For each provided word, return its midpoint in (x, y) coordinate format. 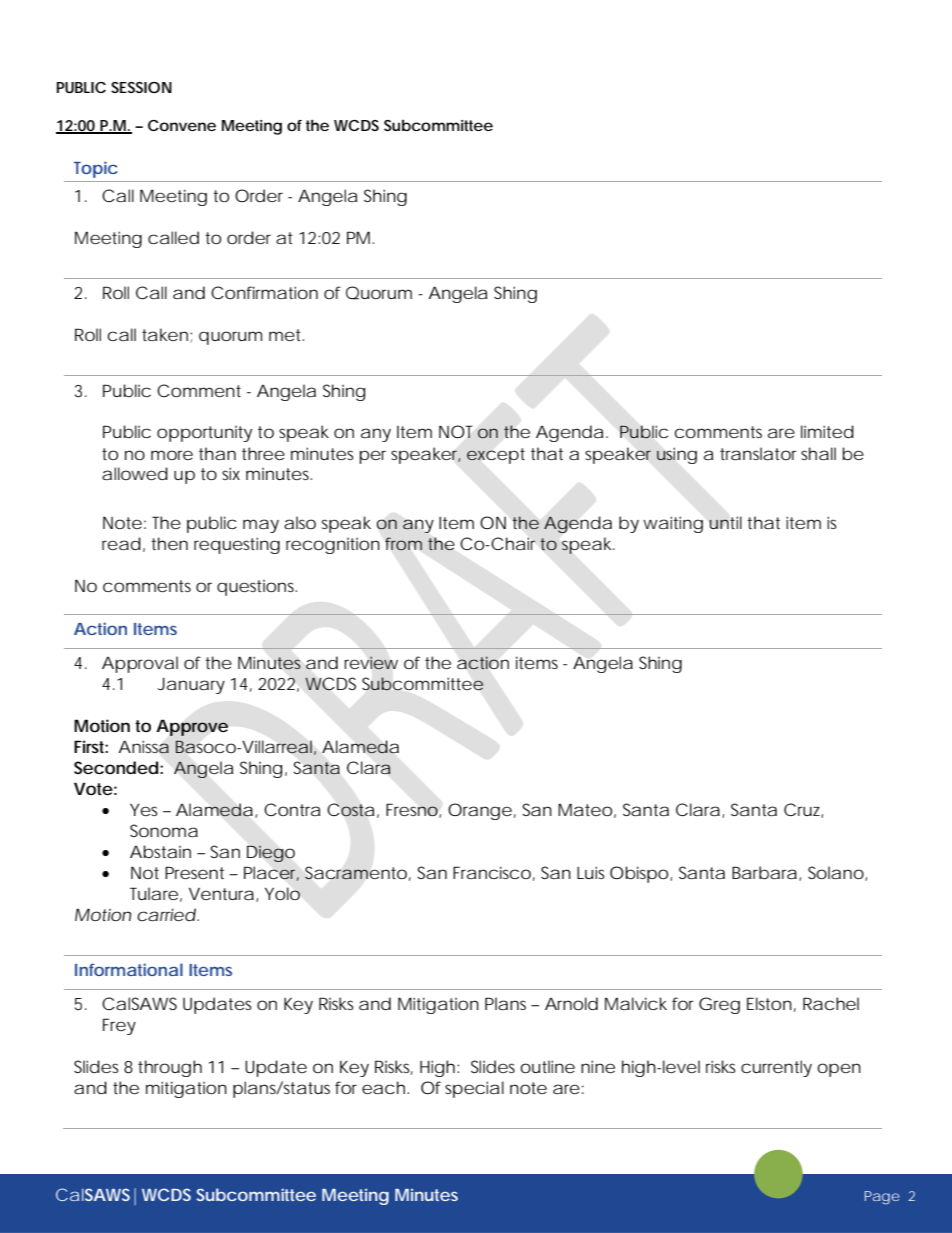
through (170, 1068)
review (371, 663)
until (725, 522)
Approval (140, 664)
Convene (182, 125)
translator (758, 453)
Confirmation (264, 292)
